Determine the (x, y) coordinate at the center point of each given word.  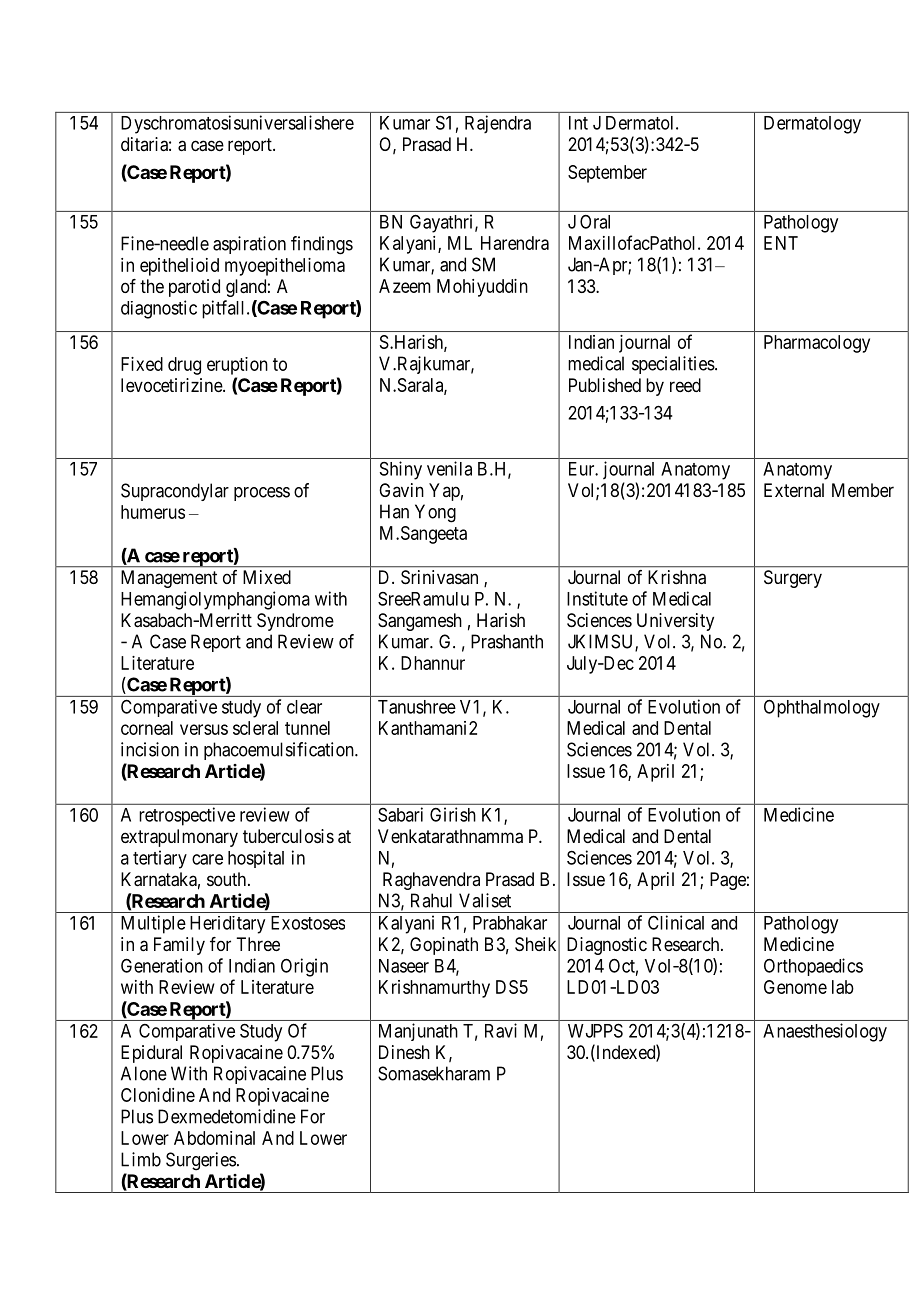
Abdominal (214, 1138)
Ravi (501, 1030)
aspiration (249, 245)
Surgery (793, 579)
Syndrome (295, 622)
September (607, 174)
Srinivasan (439, 577)
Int (578, 123)
